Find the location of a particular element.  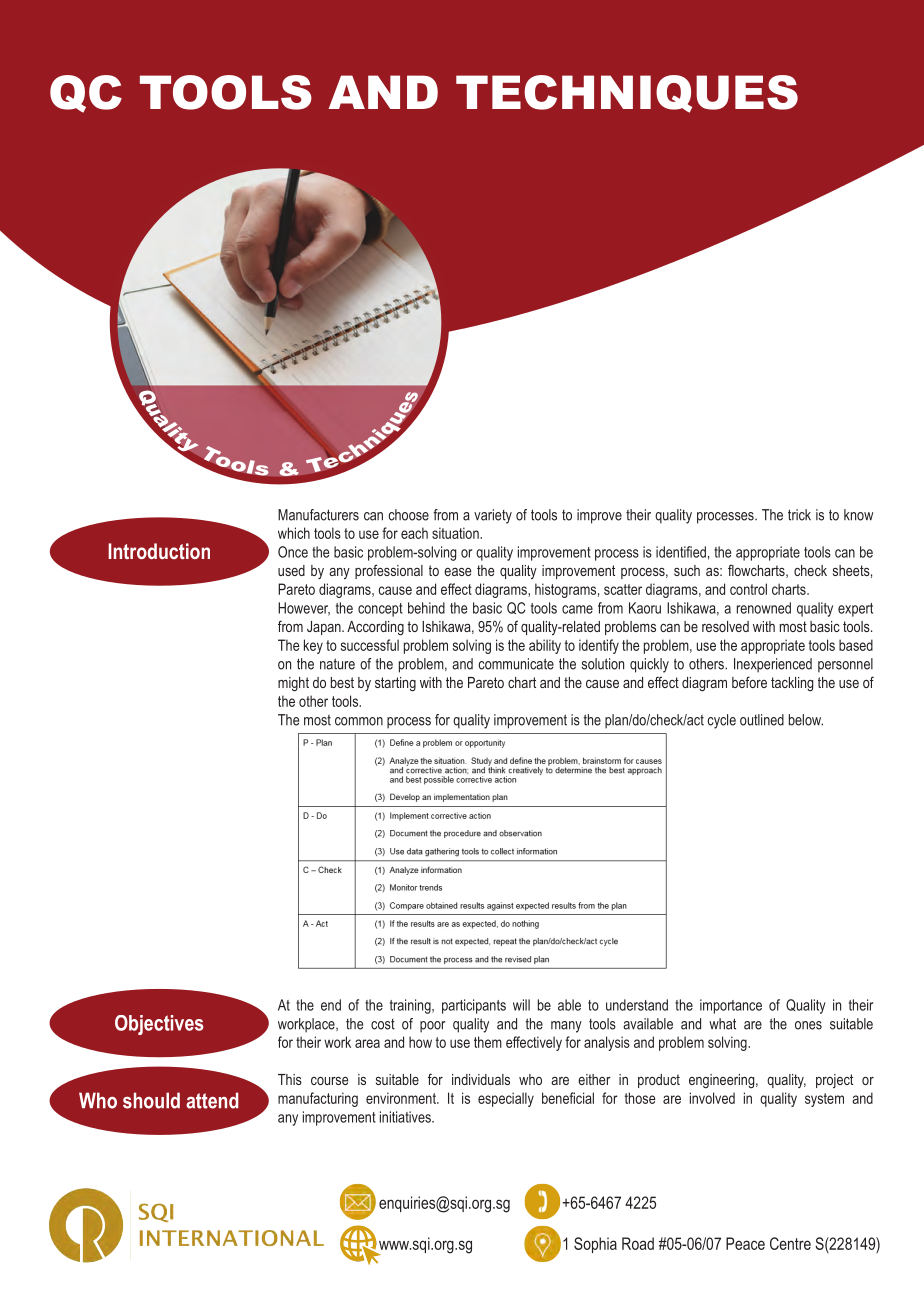

Sophia is located at coordinates (595, 1245).
